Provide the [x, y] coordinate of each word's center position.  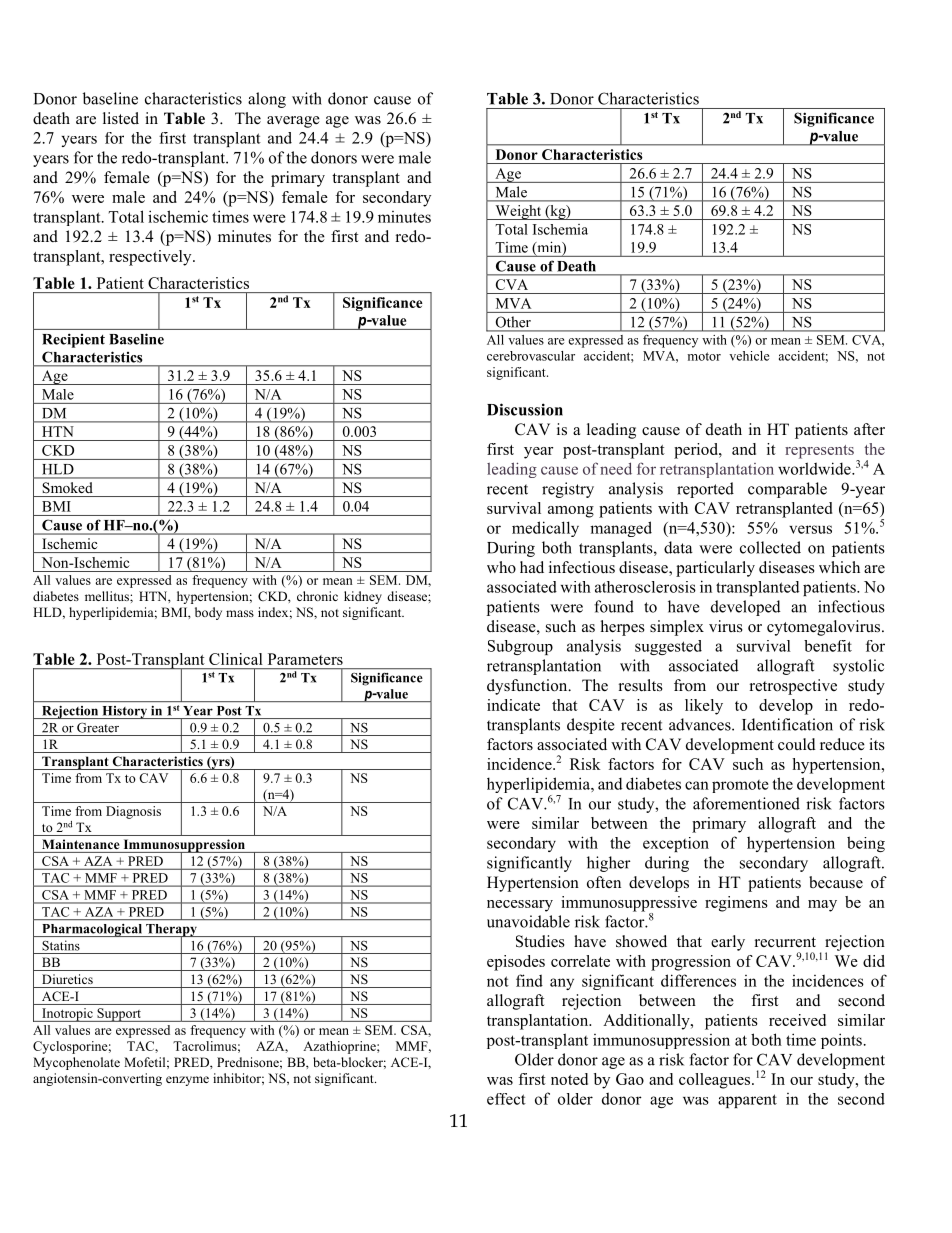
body [208, 613]
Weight [518, 212]
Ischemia [560, 229]
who [501, 567]
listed [121, 118]
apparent [747, 1101]
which [839, 567]
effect [506, 1099]
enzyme [187, 1081]
